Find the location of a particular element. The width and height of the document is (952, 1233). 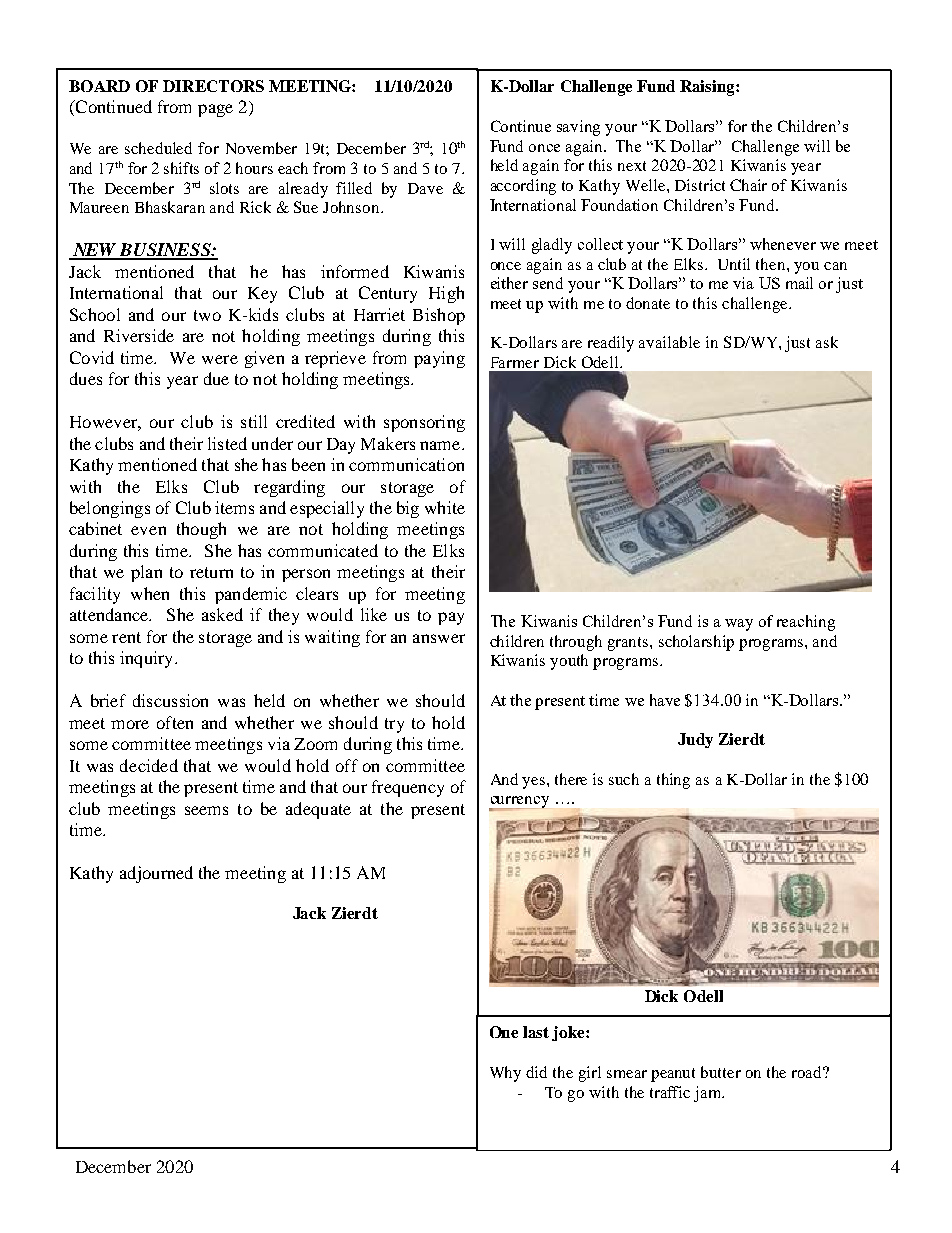

Dave is located at coordinates (425, 188).
